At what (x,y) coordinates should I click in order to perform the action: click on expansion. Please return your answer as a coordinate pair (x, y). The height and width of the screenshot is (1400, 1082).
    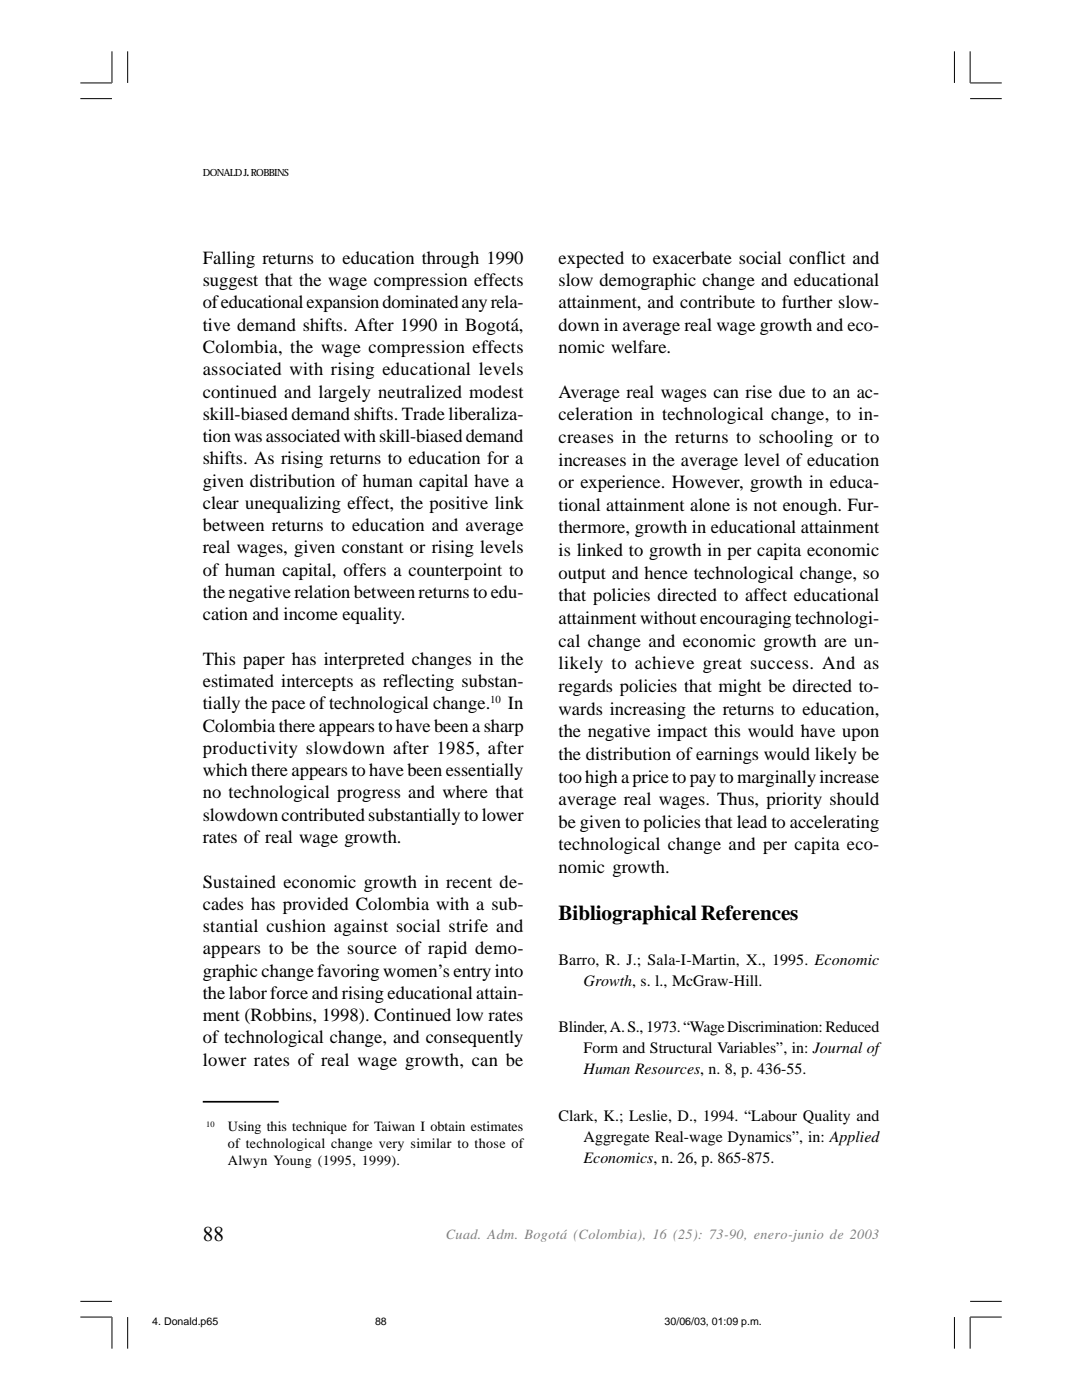
    Looking at the image, I should click on (342, 303).
